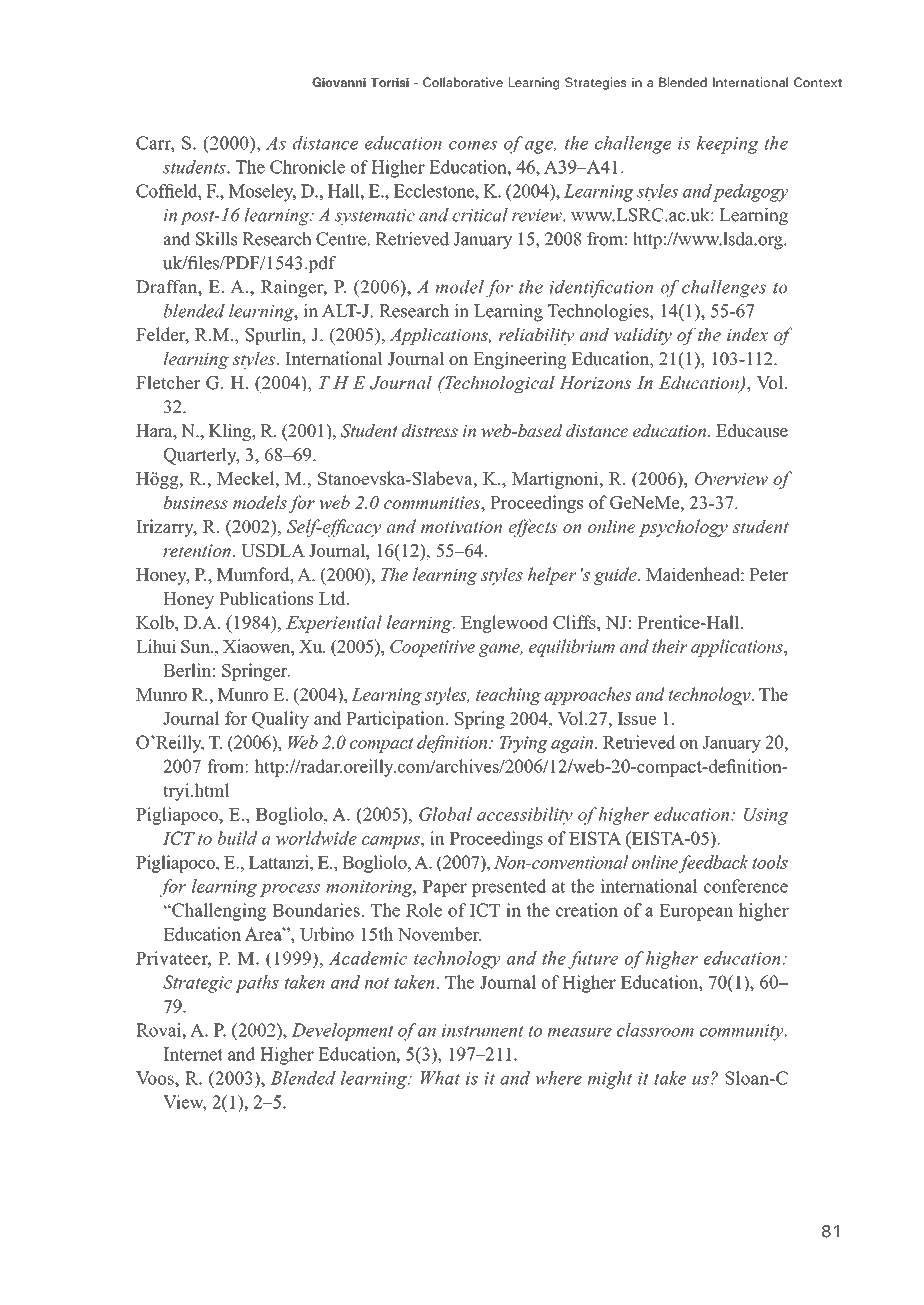 The width and height of the screenshot is (924, 1305). Describe the element at coordinates (499, 384) in the screenshot. I see `Technological` at that location.
